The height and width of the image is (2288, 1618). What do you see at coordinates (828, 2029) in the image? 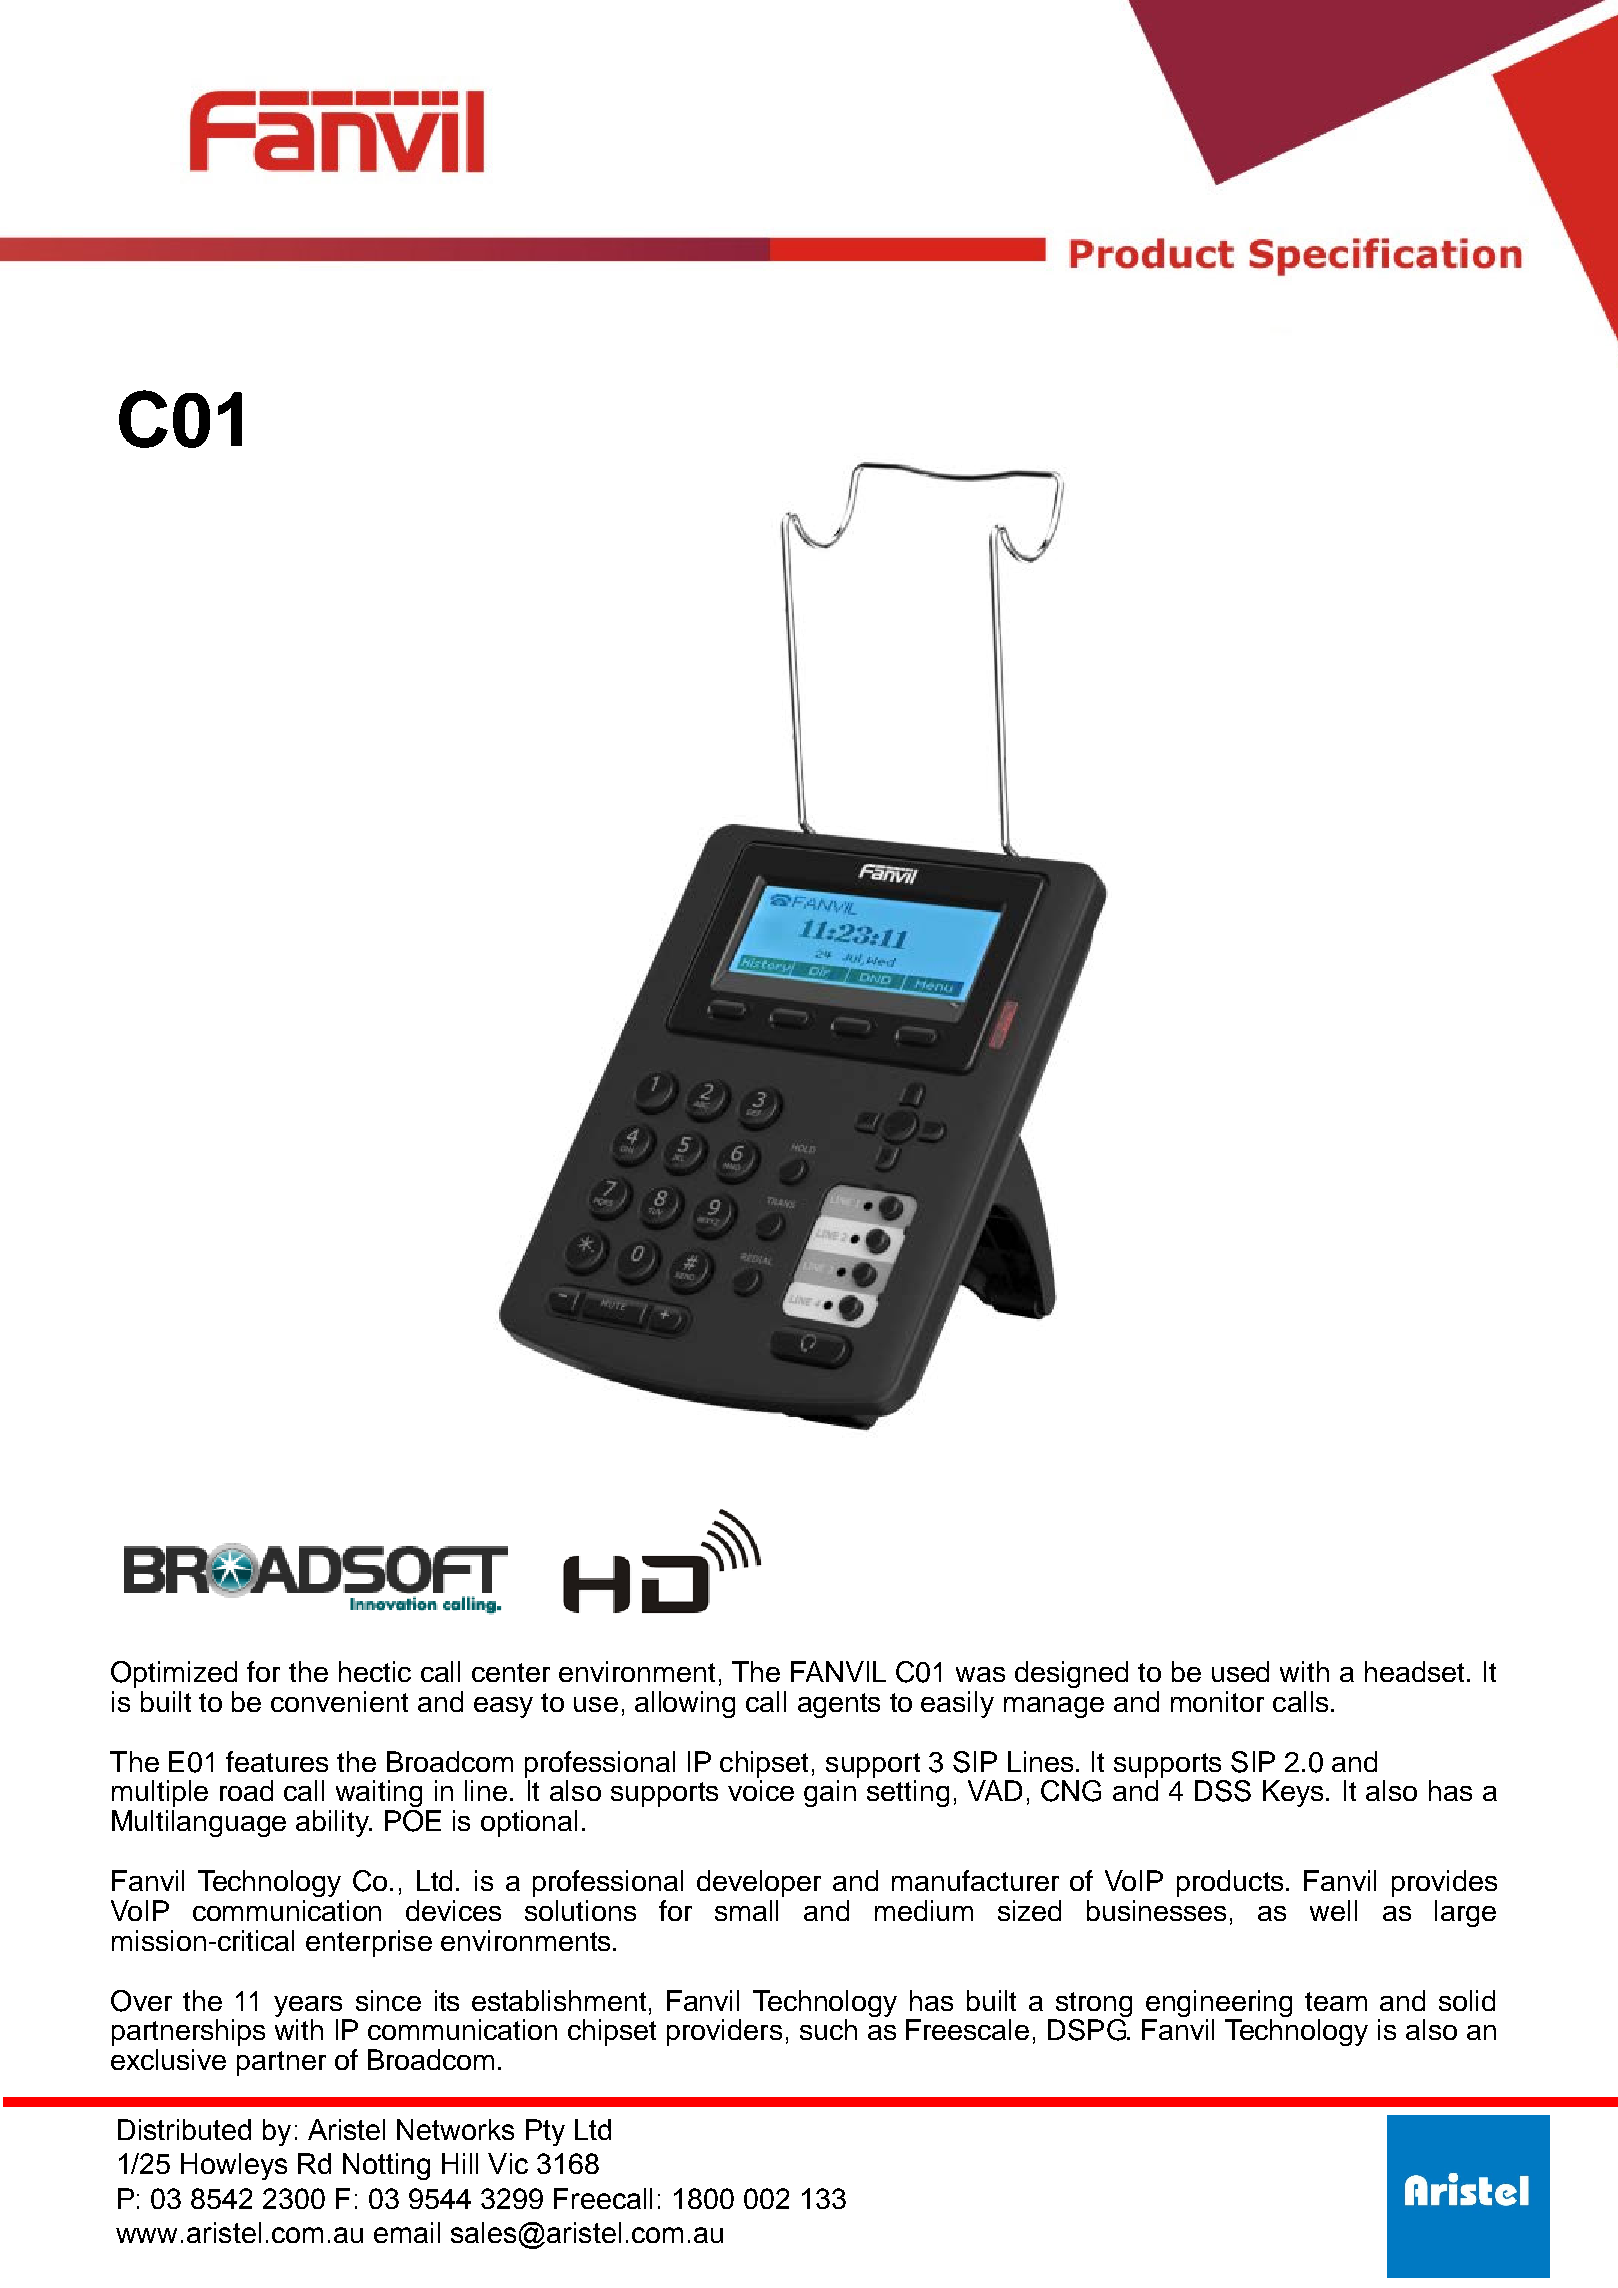
I see `such` at bounding box center [828, 2029].
